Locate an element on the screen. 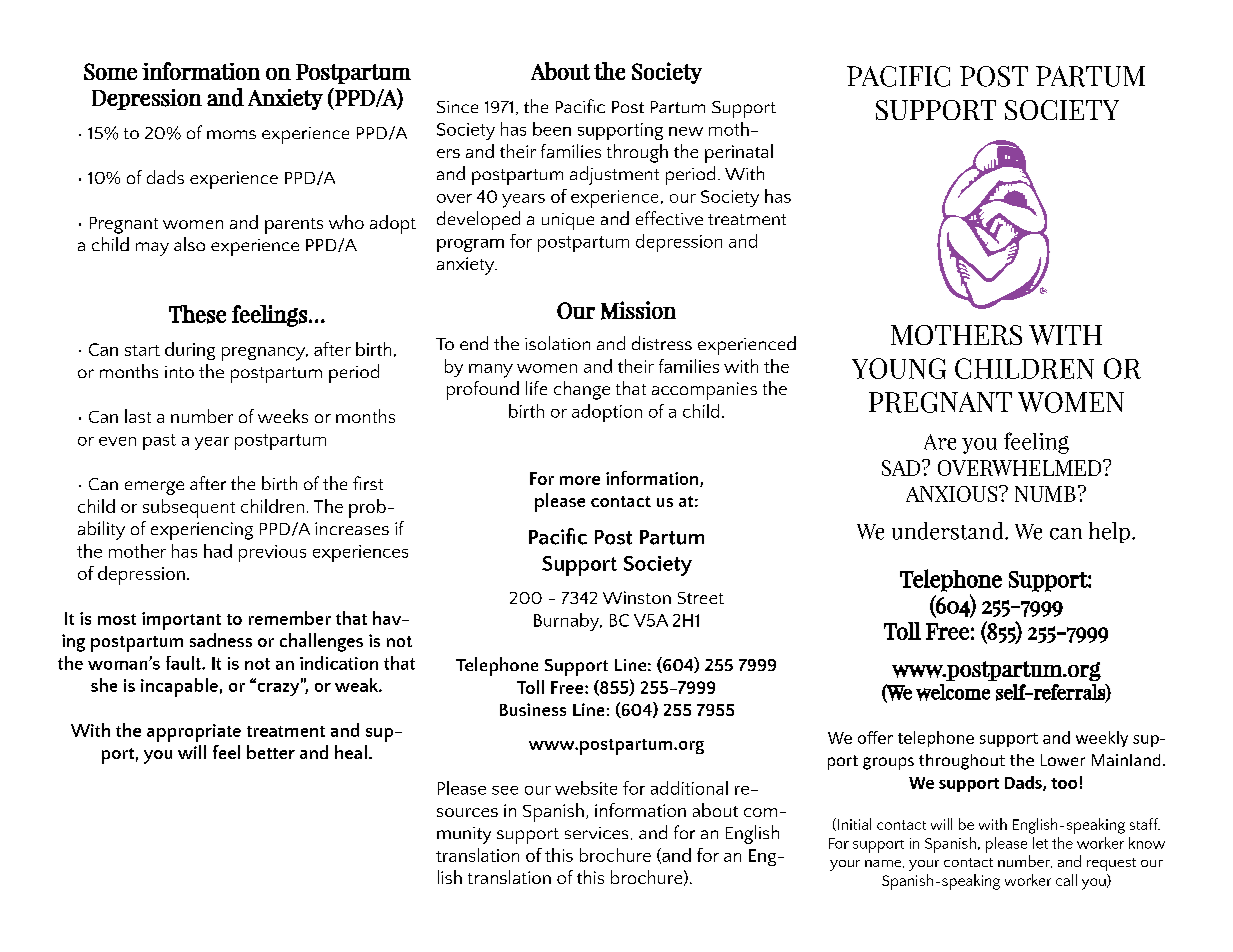 The image size is (1233, 952). services is located at coordinates (596, 833).
